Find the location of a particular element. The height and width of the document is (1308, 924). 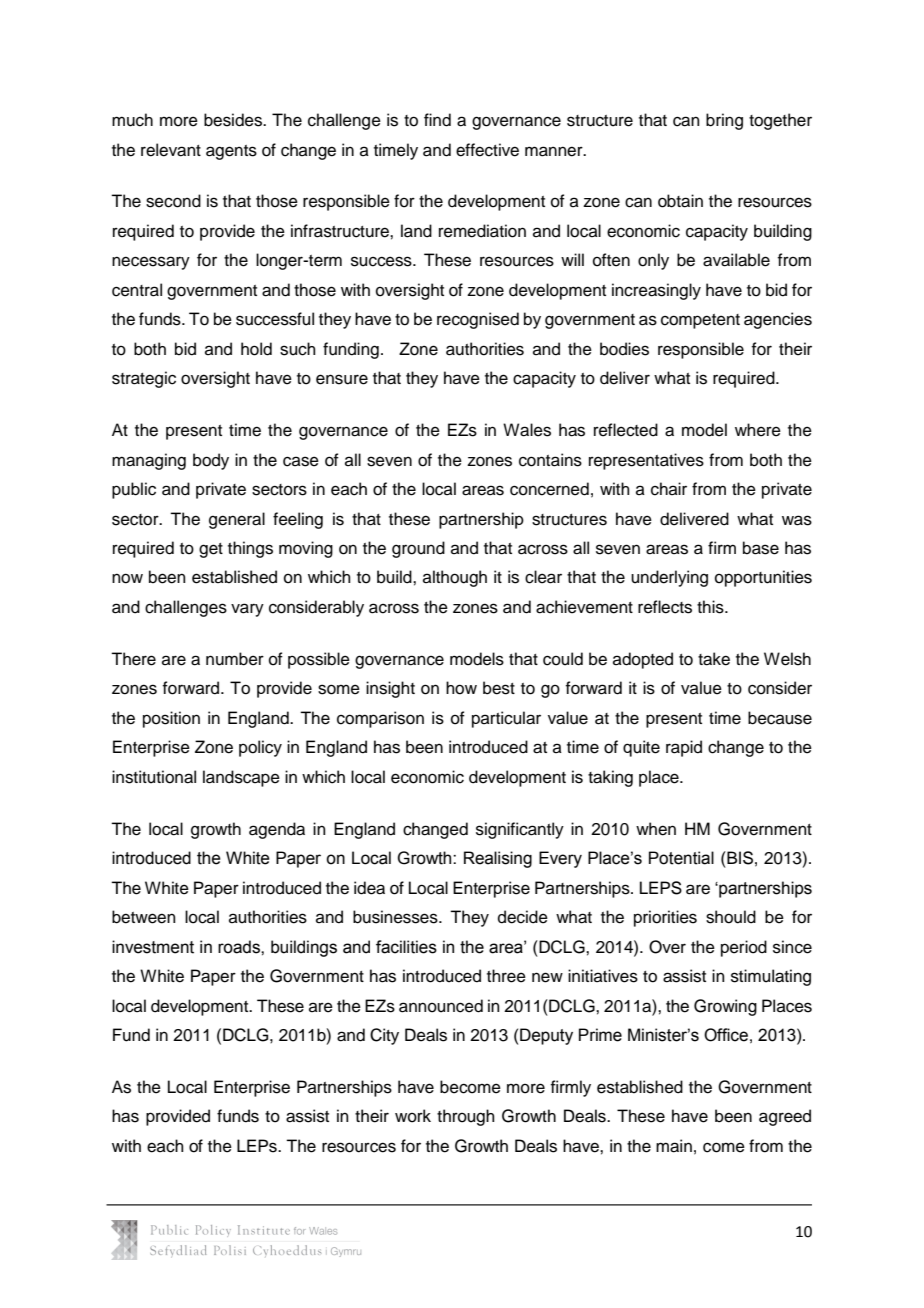

Potential is located at coordinates (681, 858).
